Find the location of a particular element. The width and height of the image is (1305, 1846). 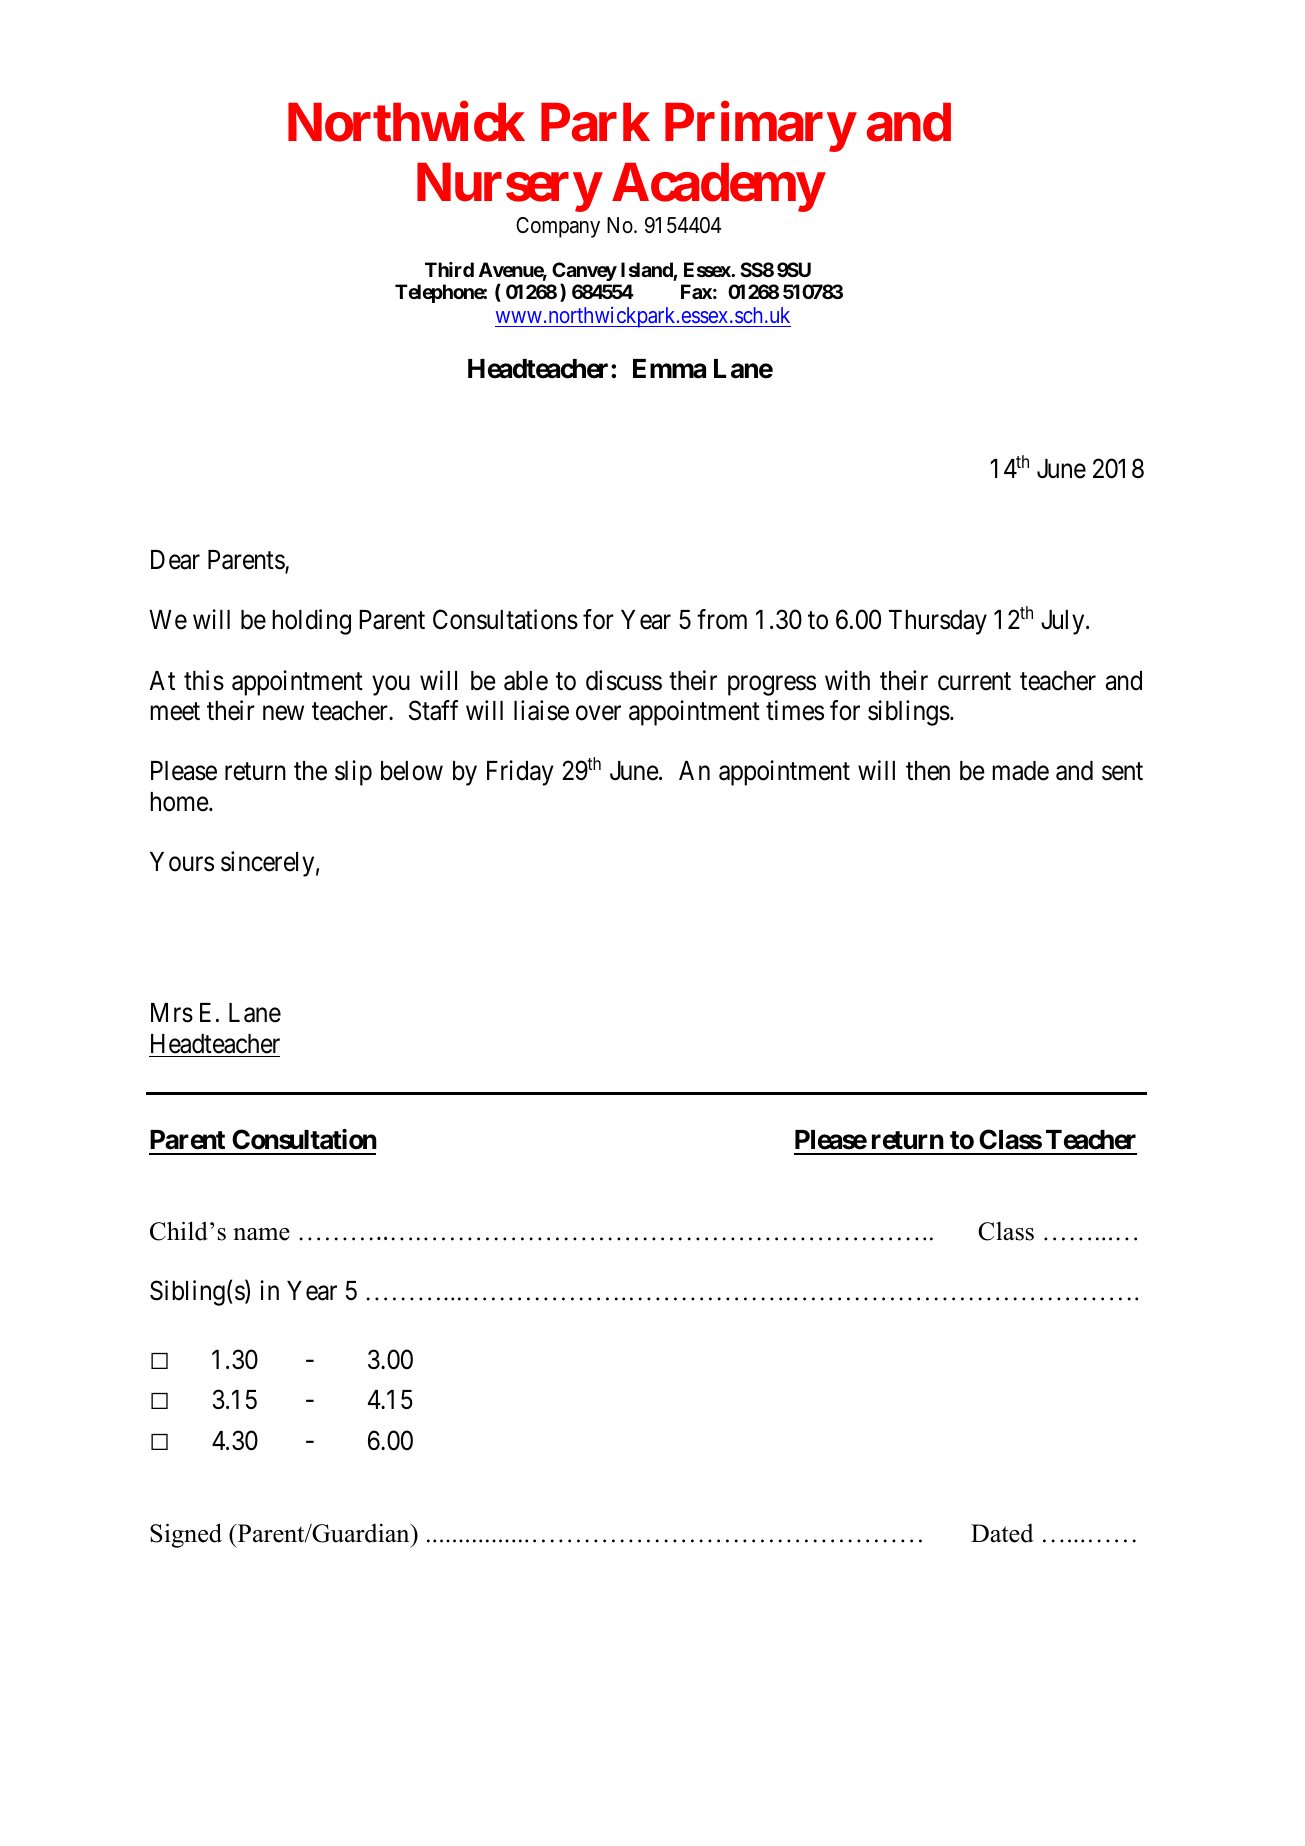

Emma is located at coordinates (669, 369).
